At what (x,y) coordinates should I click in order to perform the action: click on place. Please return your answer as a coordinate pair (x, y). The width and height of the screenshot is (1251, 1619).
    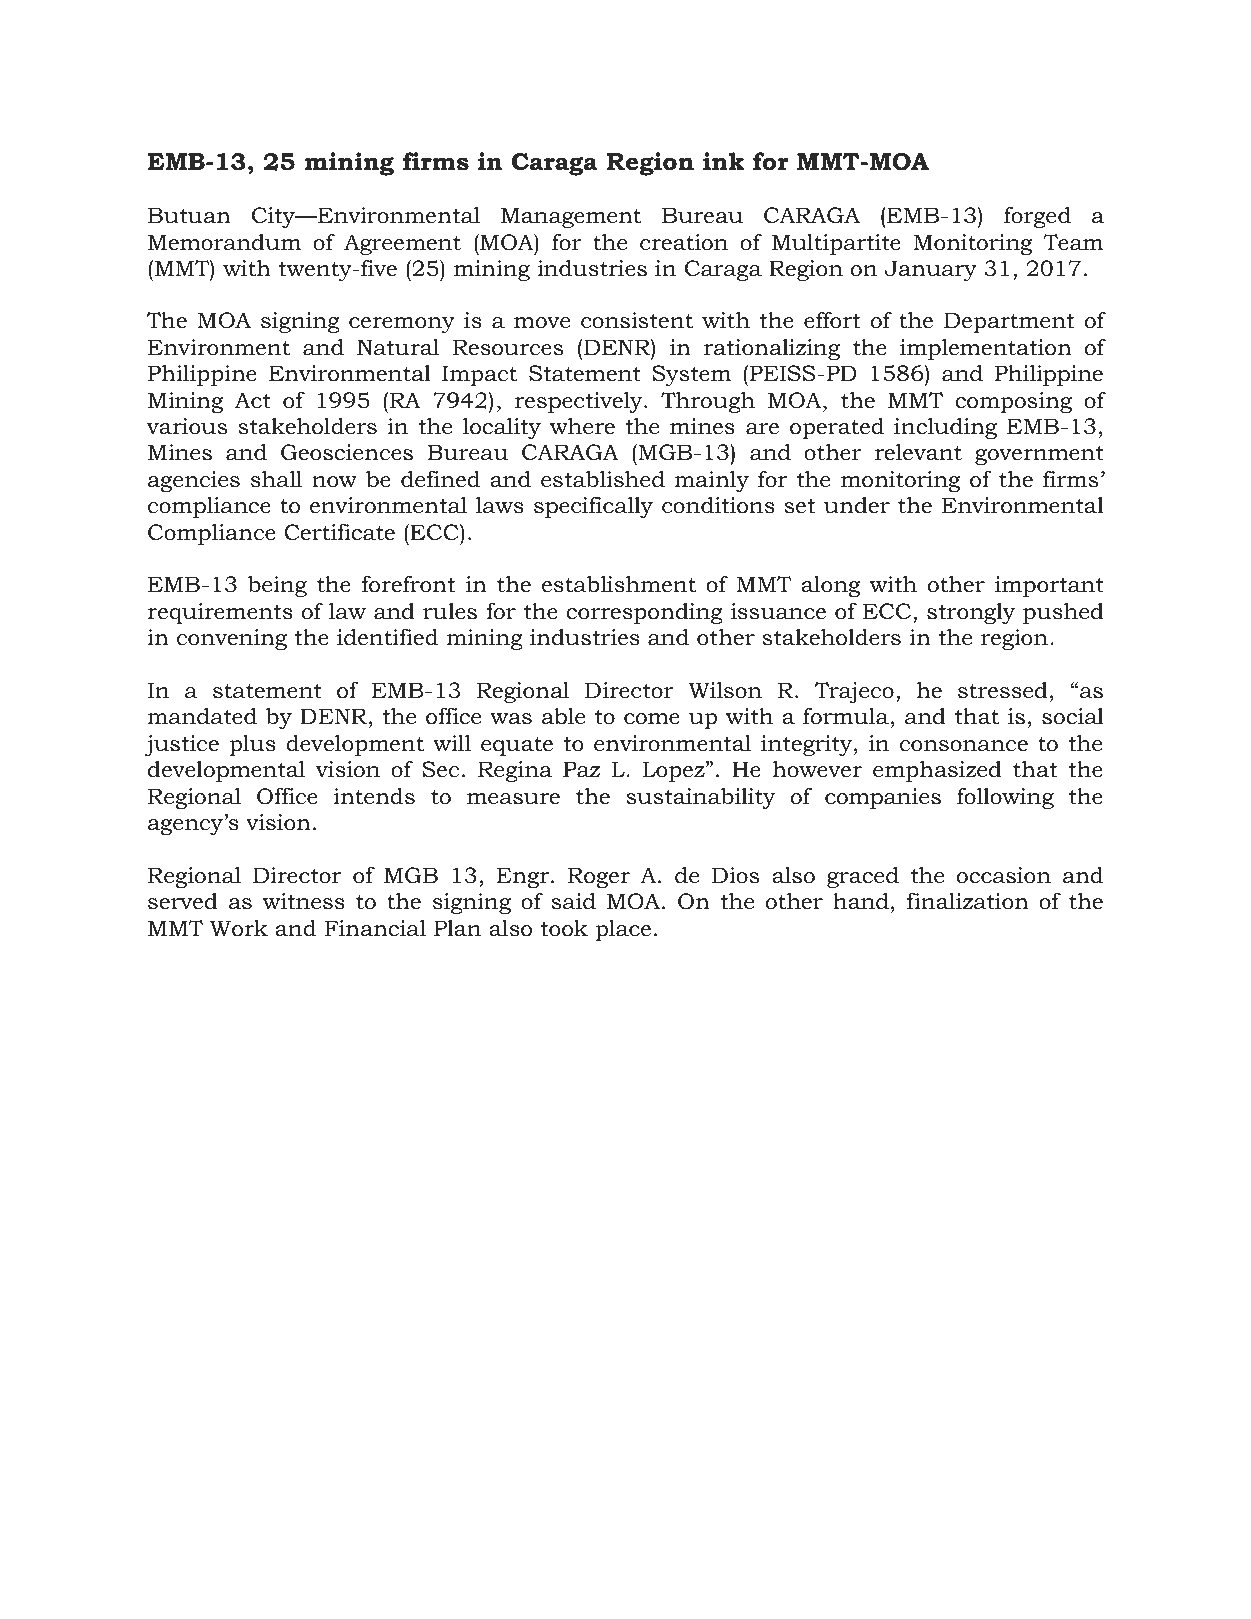
    Looking at the image, I should click on (623, 930).
